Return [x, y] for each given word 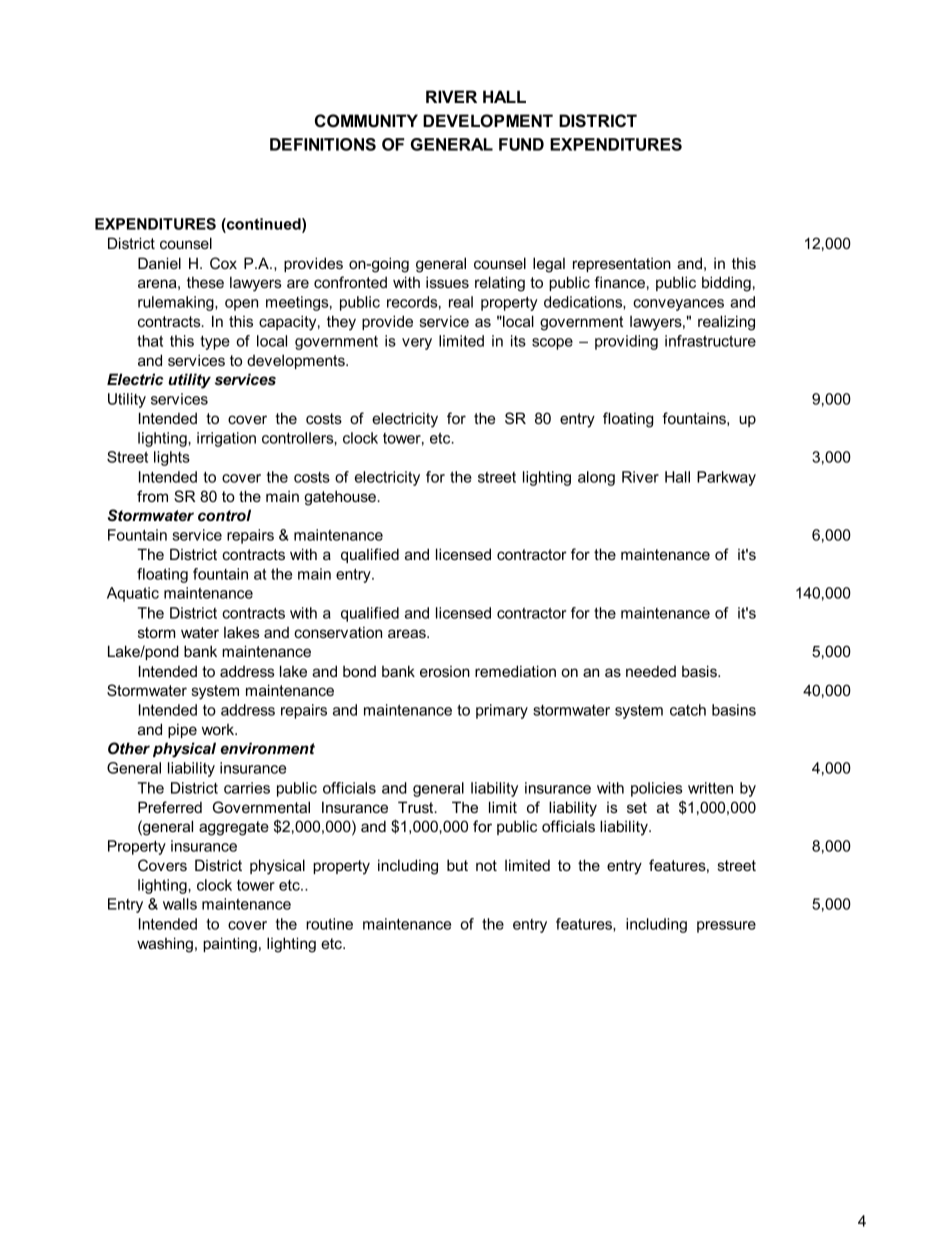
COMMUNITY [366, 121]
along [596, 478]
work [219, 729]
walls [180, 904]
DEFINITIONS [323, 144]
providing [626, 342]
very [417, 344]
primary [502, 711]
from [152, 496]
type [215, 343]
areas [408, 633]
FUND [521, 144]
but [457, 865]
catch [688, 710]
